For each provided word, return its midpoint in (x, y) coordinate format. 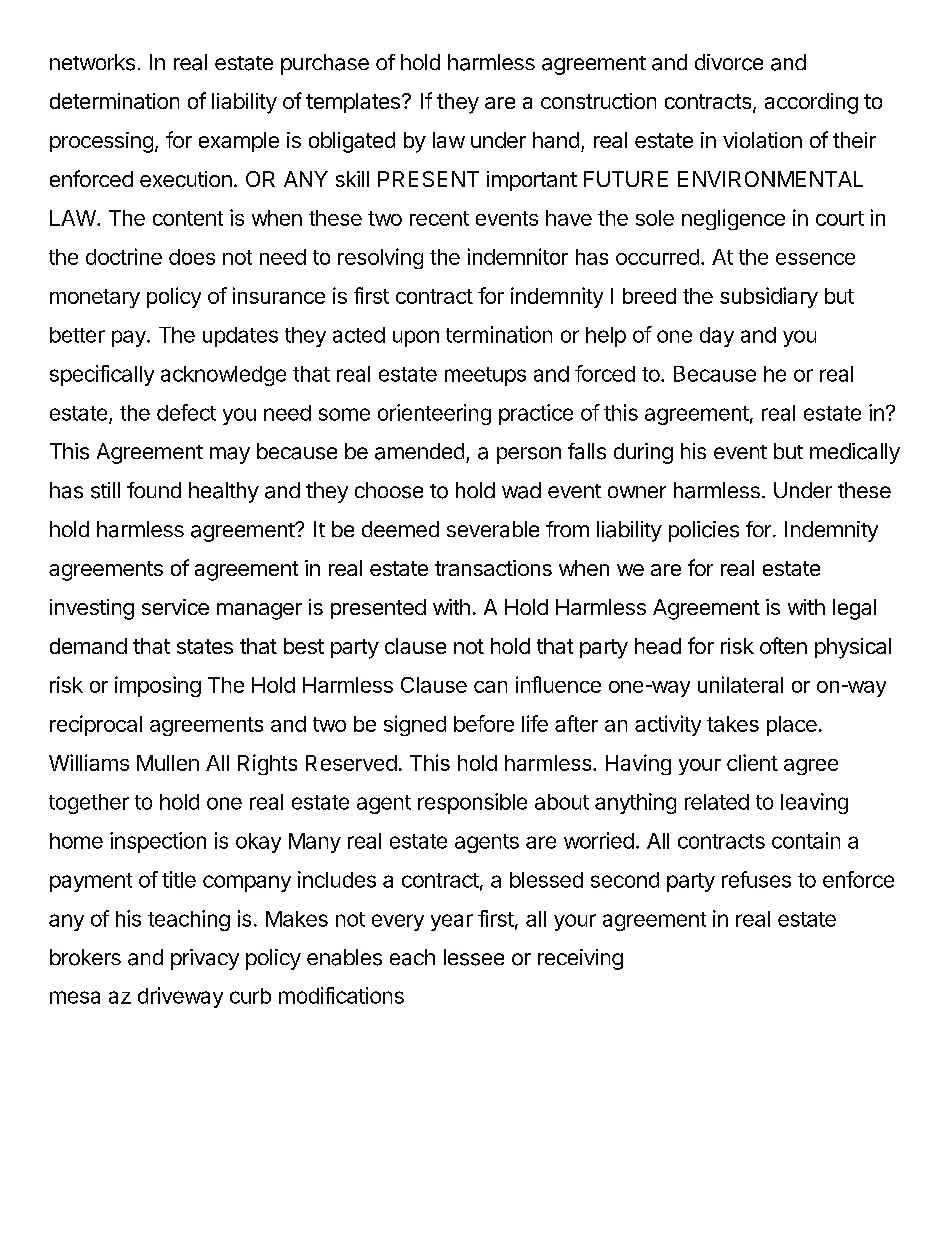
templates (353, 103)
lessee (474, 957)
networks (92, 62)
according (811, 103)
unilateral (740, 684)
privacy (205, 959)
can (490, 687)
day (717, 337)
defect (186, 412)
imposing (158, 686)
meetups (485, 376)
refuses (756, 879)
